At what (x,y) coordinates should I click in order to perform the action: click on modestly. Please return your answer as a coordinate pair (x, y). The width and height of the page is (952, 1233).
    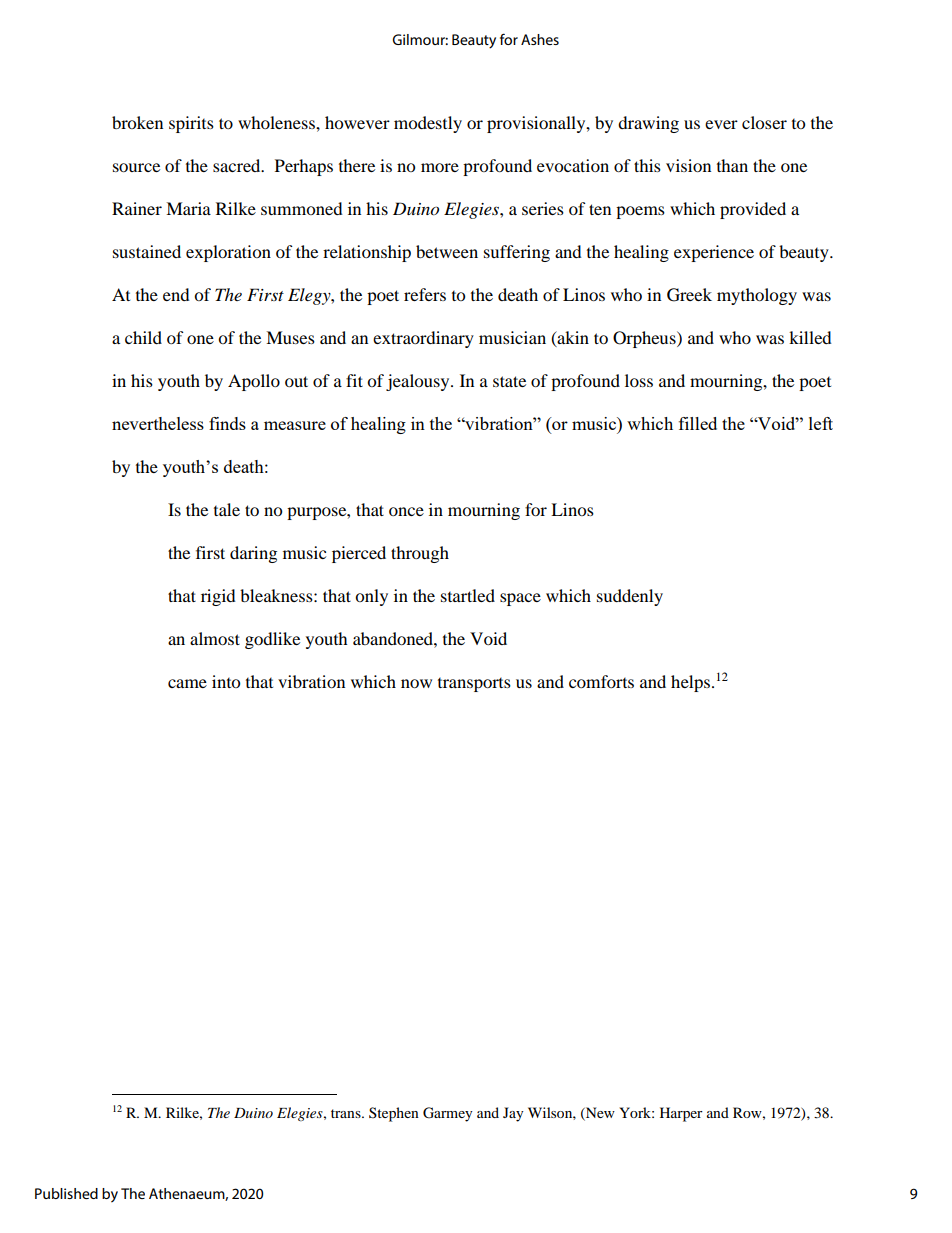
    Looking at the image, I should click on (428, 124).
